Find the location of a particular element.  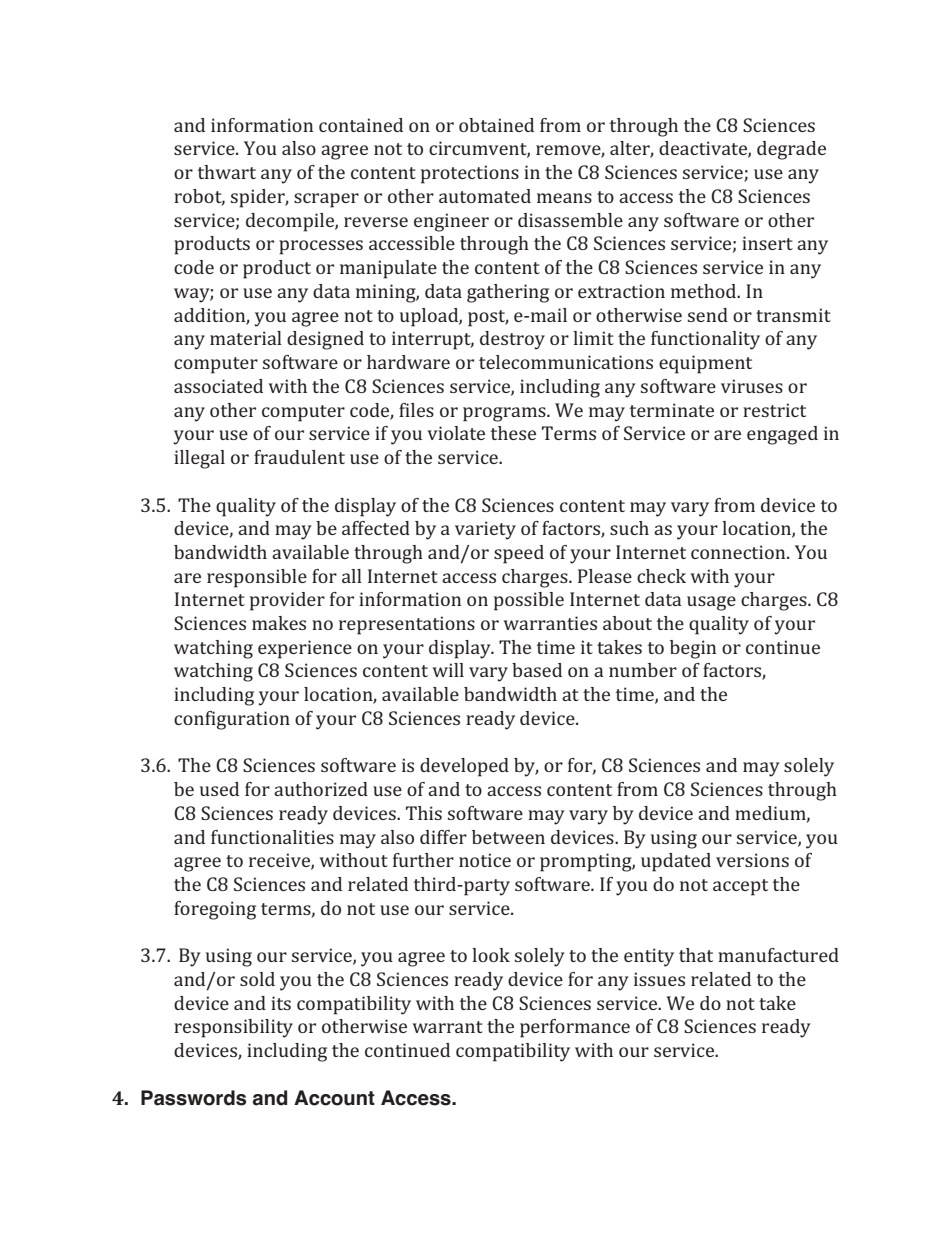

usage is located at coordinates (711, 603).
